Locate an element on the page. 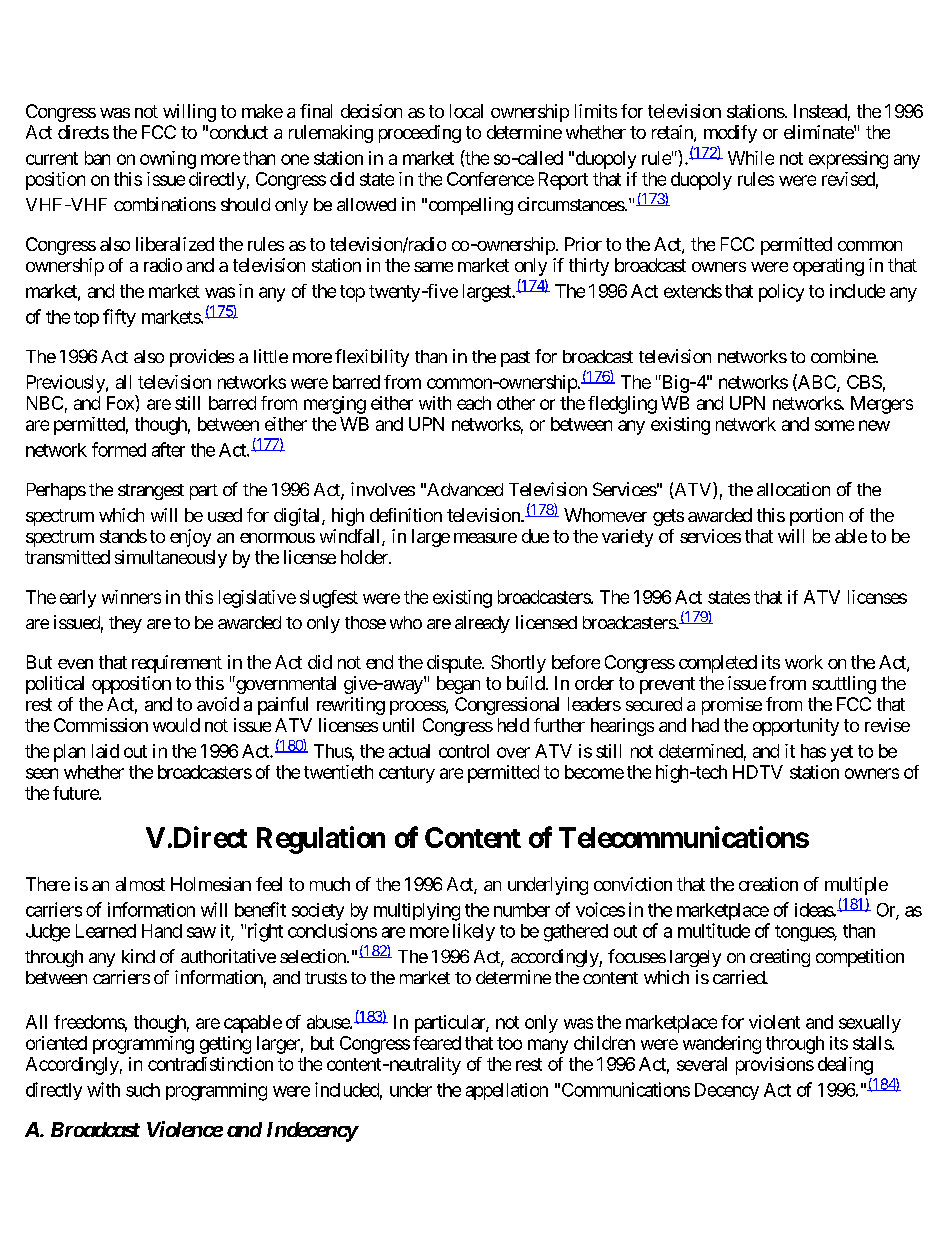 Image resolution: width=952 pixels, height=1233 pixels. winners is located at coordinates (131, 597).
